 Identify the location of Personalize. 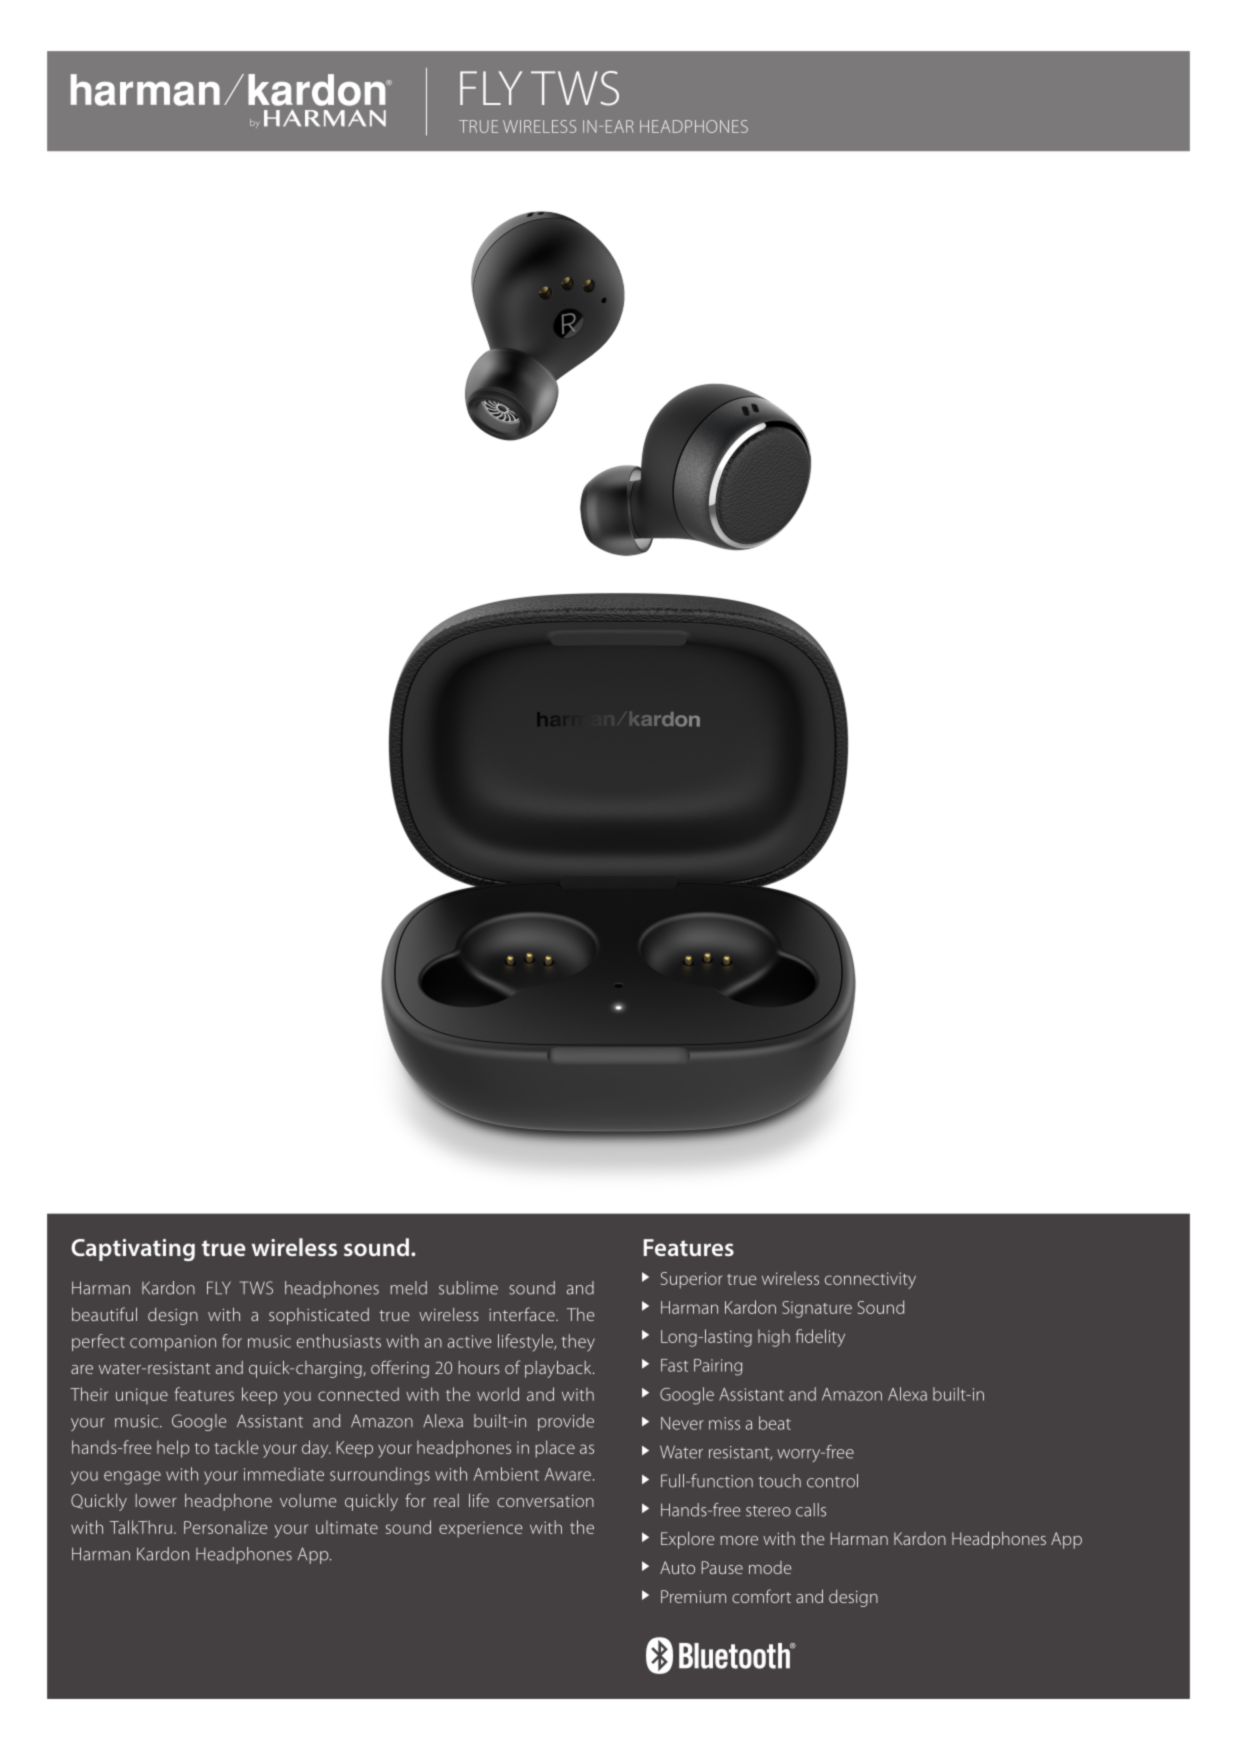
(226, 1527).
